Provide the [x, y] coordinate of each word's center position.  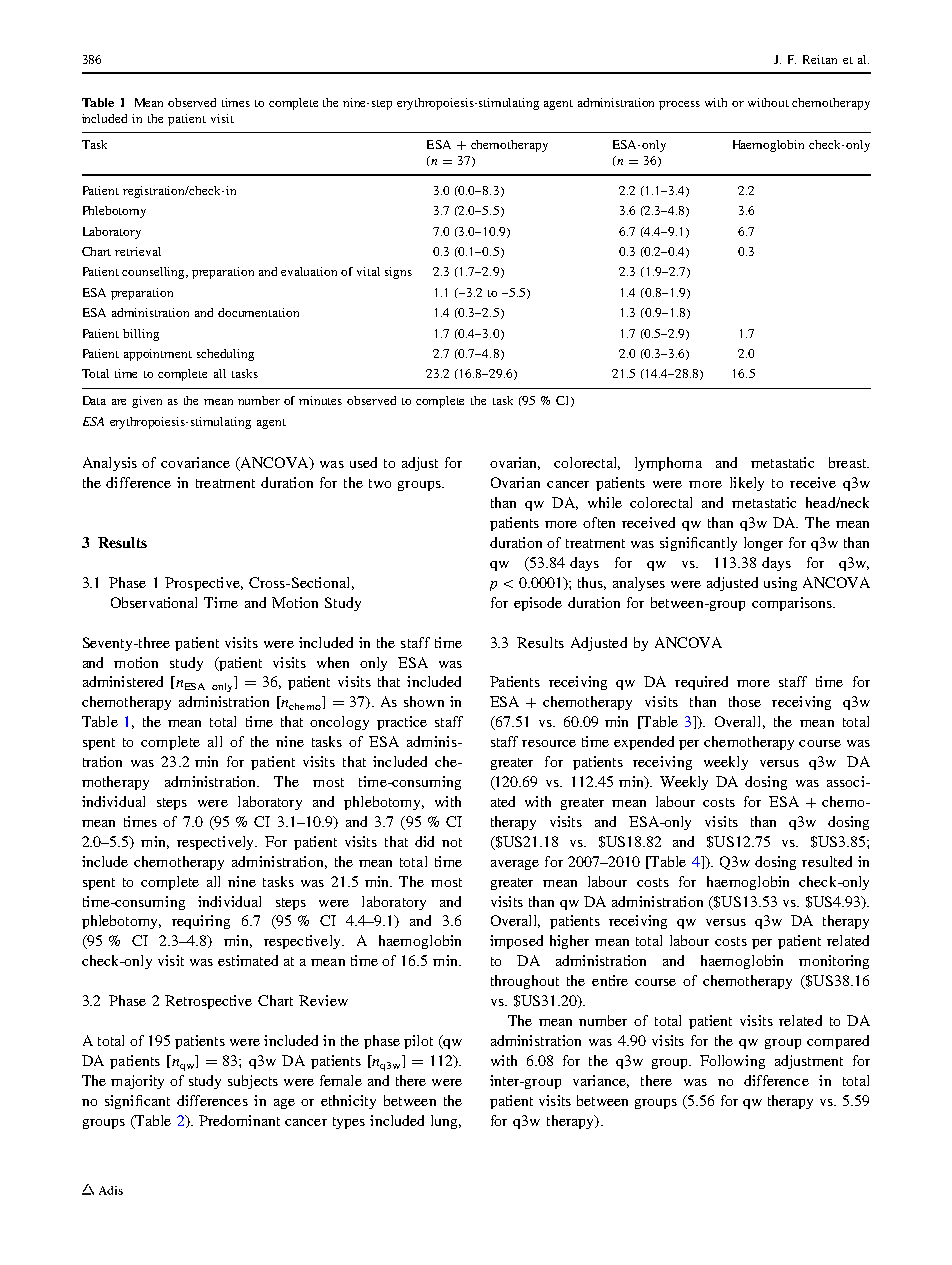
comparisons [793, 604]
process [679, 105]
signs [398, 273]
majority [137, 1082]
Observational [154, 602]
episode [538, 604]
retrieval [138, 251]
